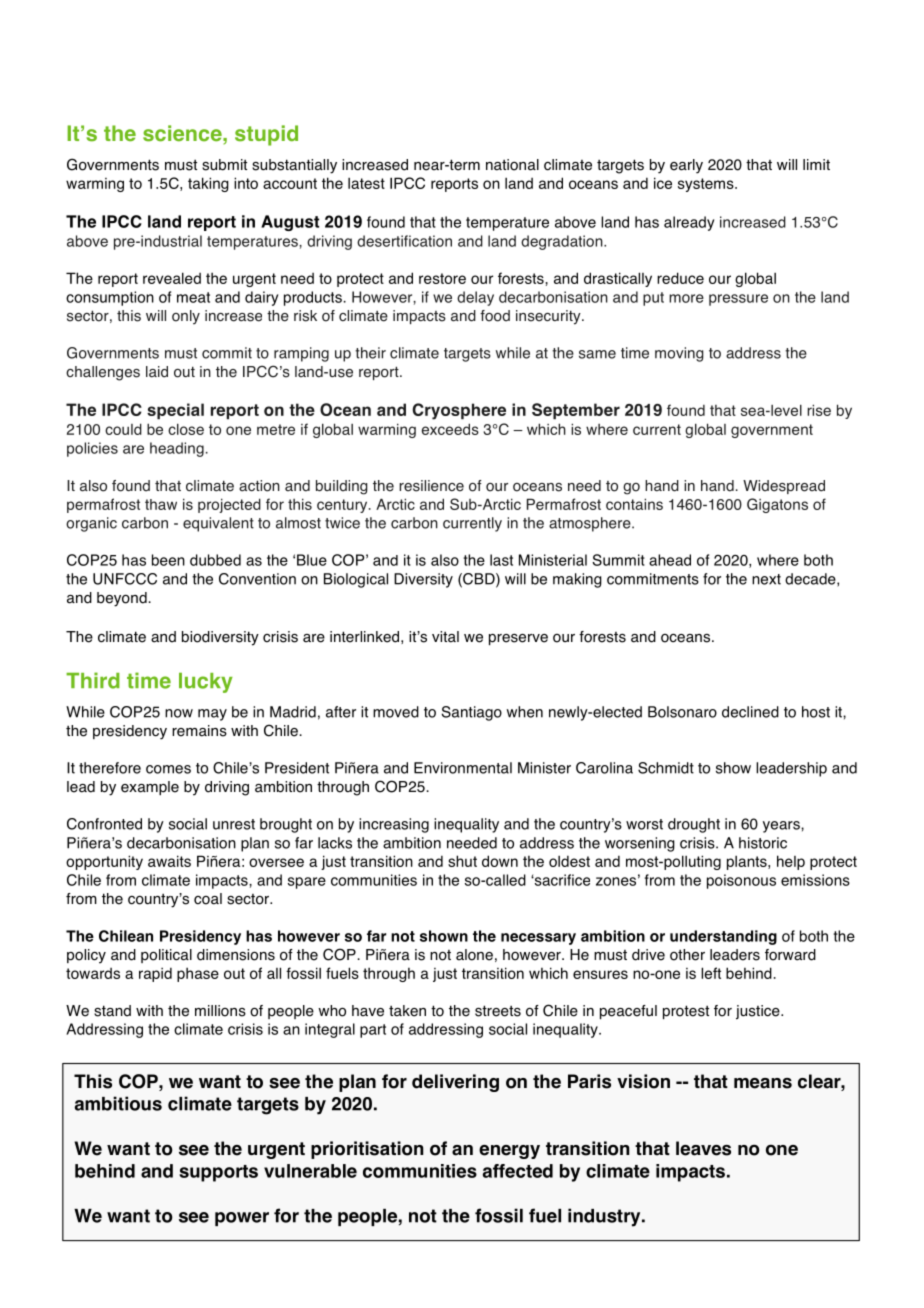  I want to click on Widespread, so click(784, 487).
